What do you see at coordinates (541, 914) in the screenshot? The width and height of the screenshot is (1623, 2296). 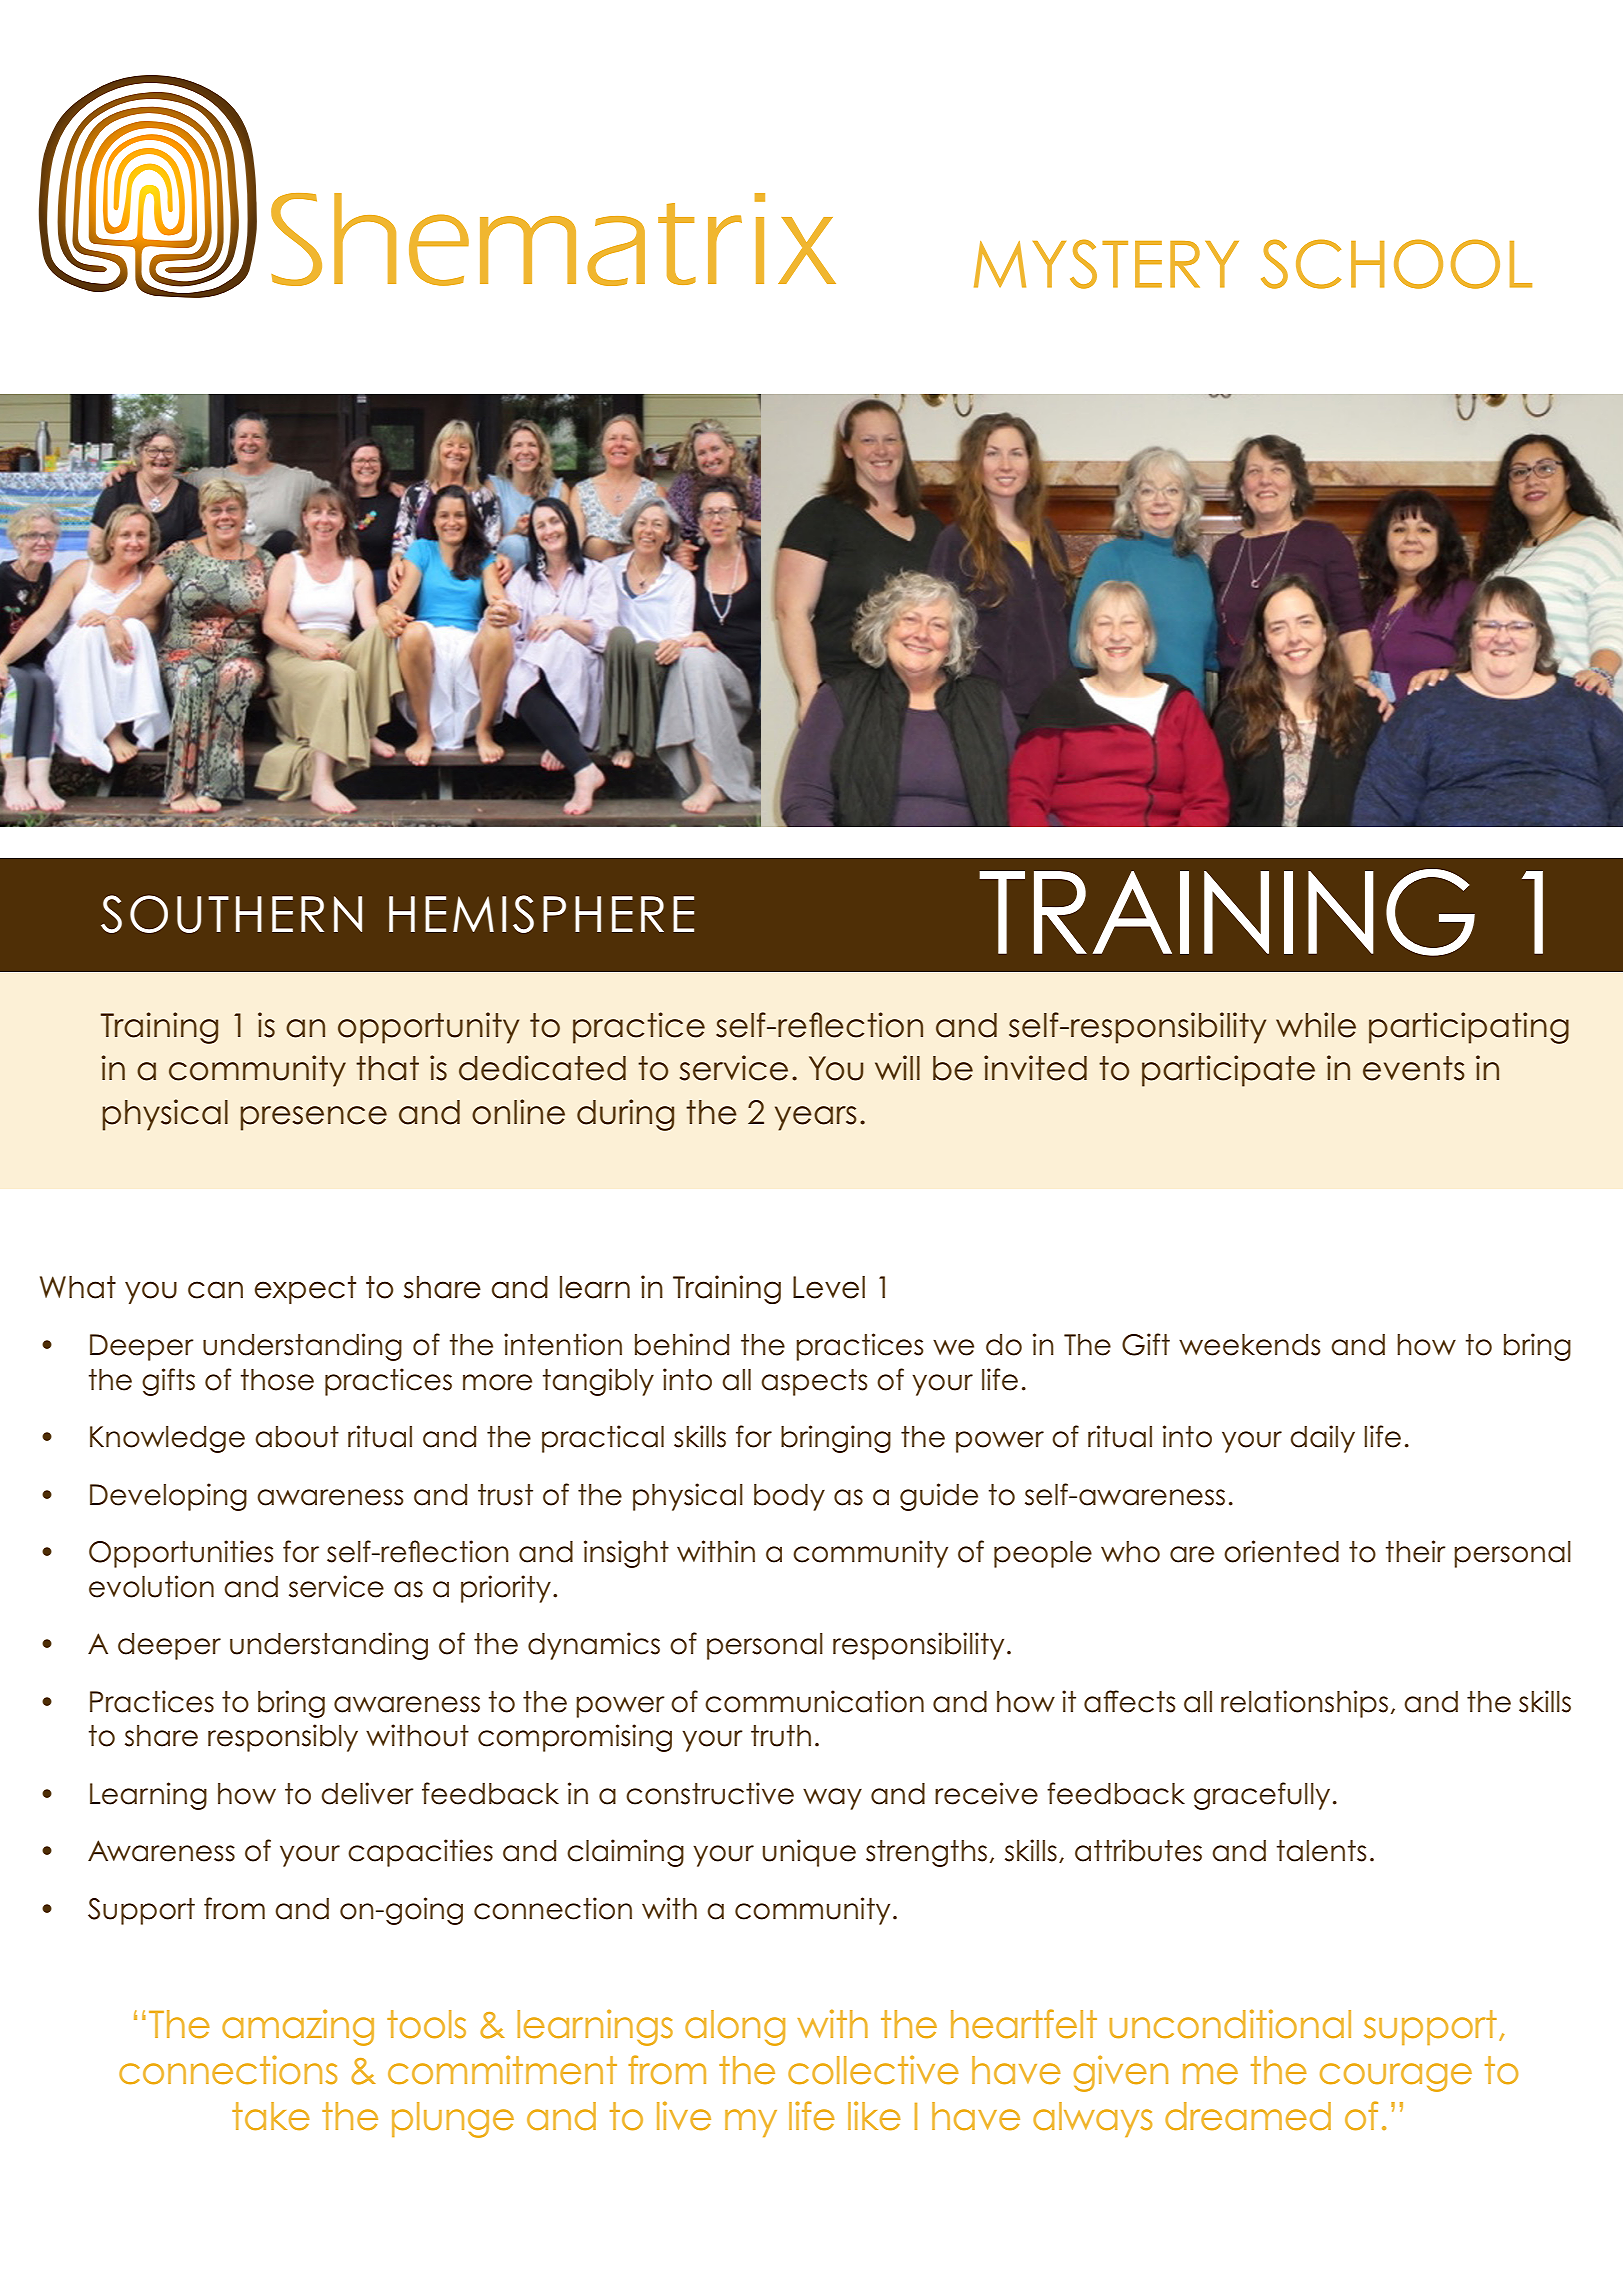 I see `HEMISPHERE` at bounding box center [541, 914].
